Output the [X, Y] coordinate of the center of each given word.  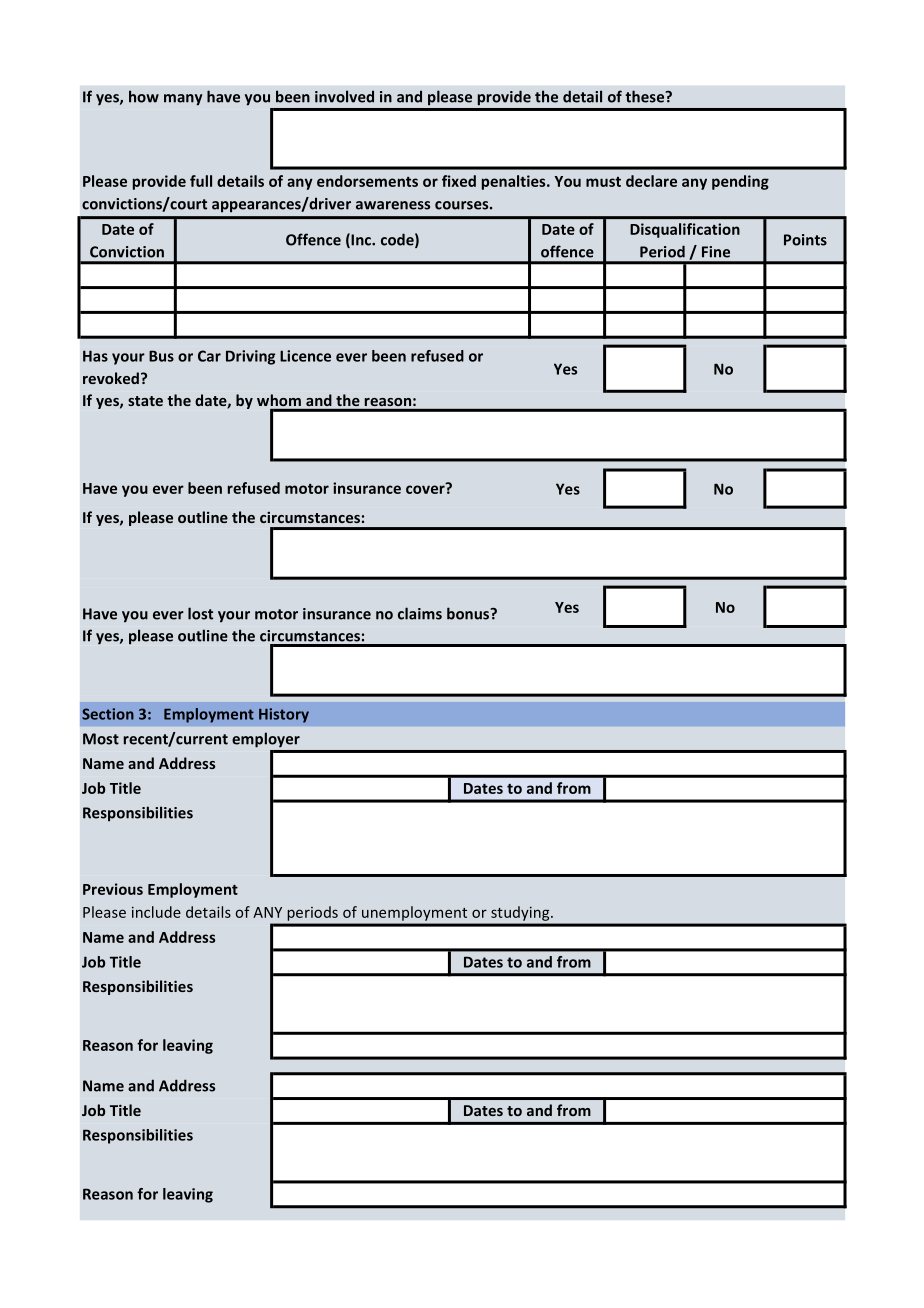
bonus [469, 613]
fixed [459, 181]
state [145, 401]
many [183, 100]
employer [266, 740]
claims [420, 613]
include [156, 912]
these [646, 96]
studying [521, 913]
